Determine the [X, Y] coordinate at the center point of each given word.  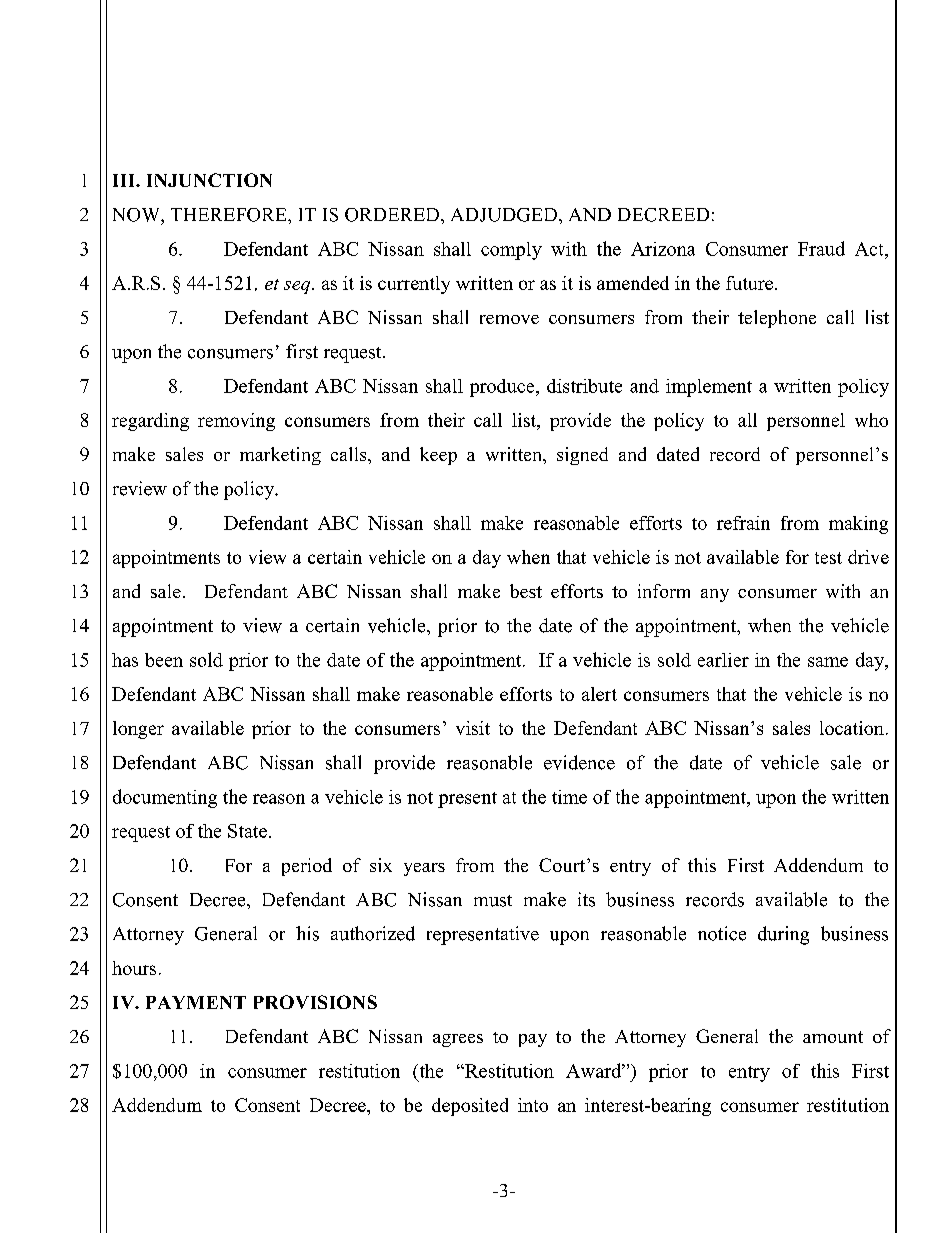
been [164, 660]
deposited [470, 1107]
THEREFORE [230, 215]
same [828, 662]
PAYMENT [196, 1002]
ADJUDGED [504, 215]
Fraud [821, 248]
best [526, 591]
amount [833, 1037]
